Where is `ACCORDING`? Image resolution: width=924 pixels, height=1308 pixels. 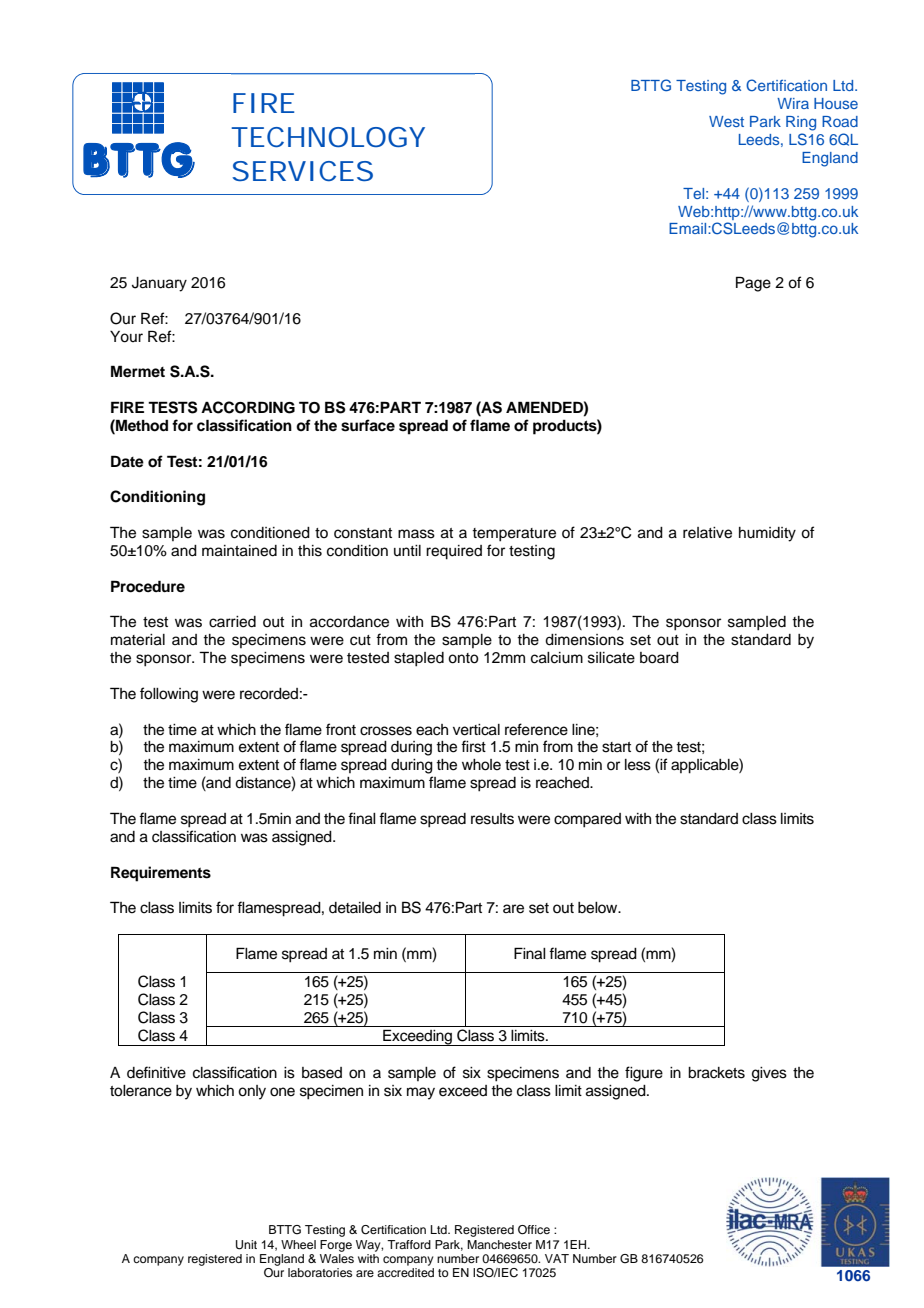 ACCORDING is located at coordinates (248, 407).
